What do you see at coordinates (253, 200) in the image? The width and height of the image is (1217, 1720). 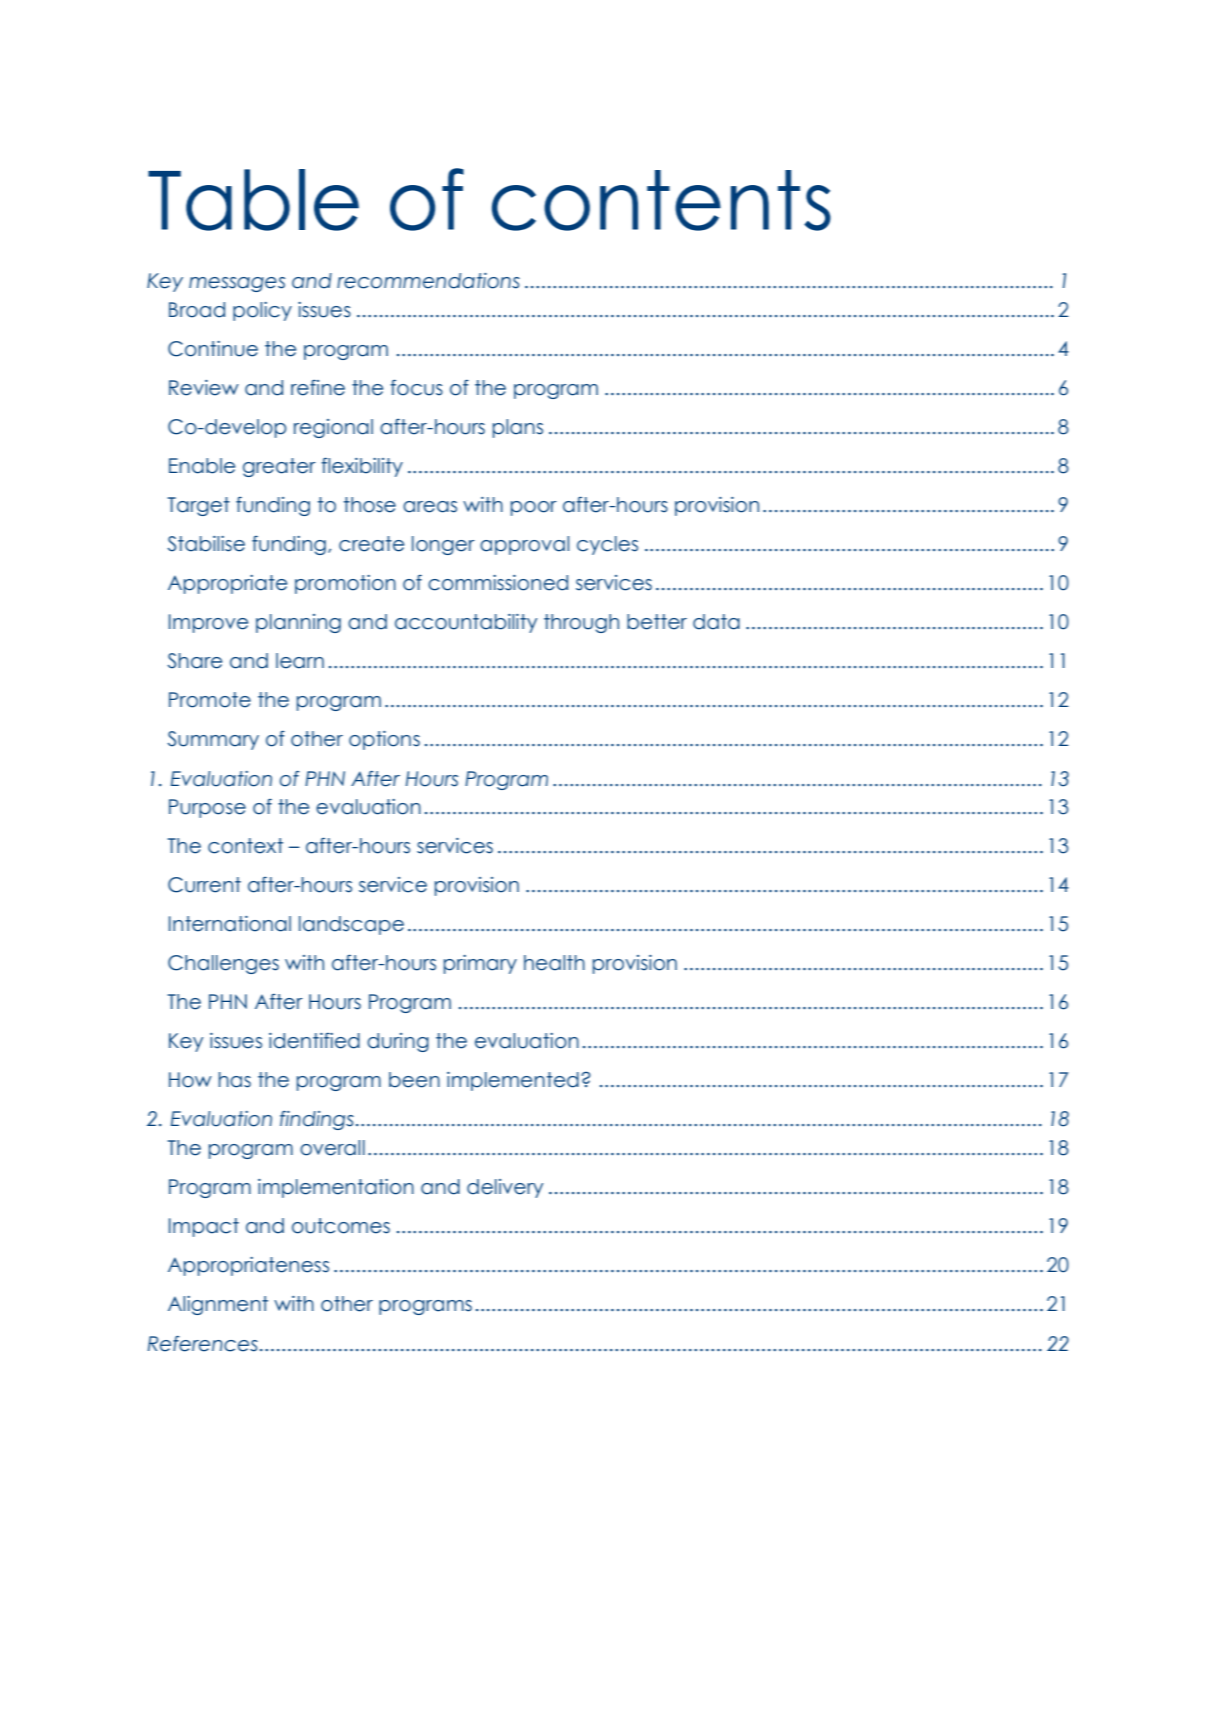 I see `Table` at bounding box center [253, 200].
